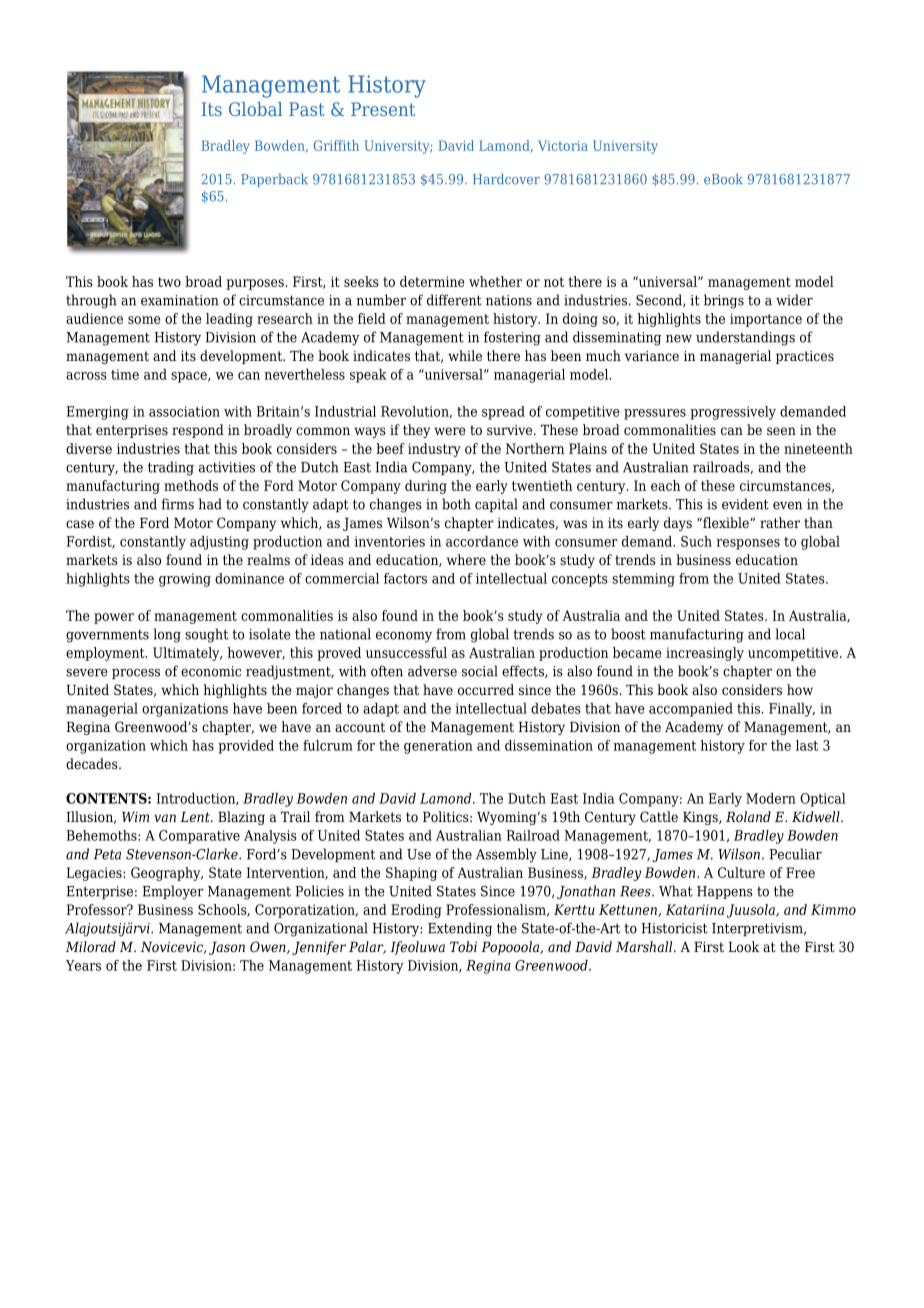  Describe the element at coordinates (705, 654) in the screenshot. I see `increasingly` at that location.
